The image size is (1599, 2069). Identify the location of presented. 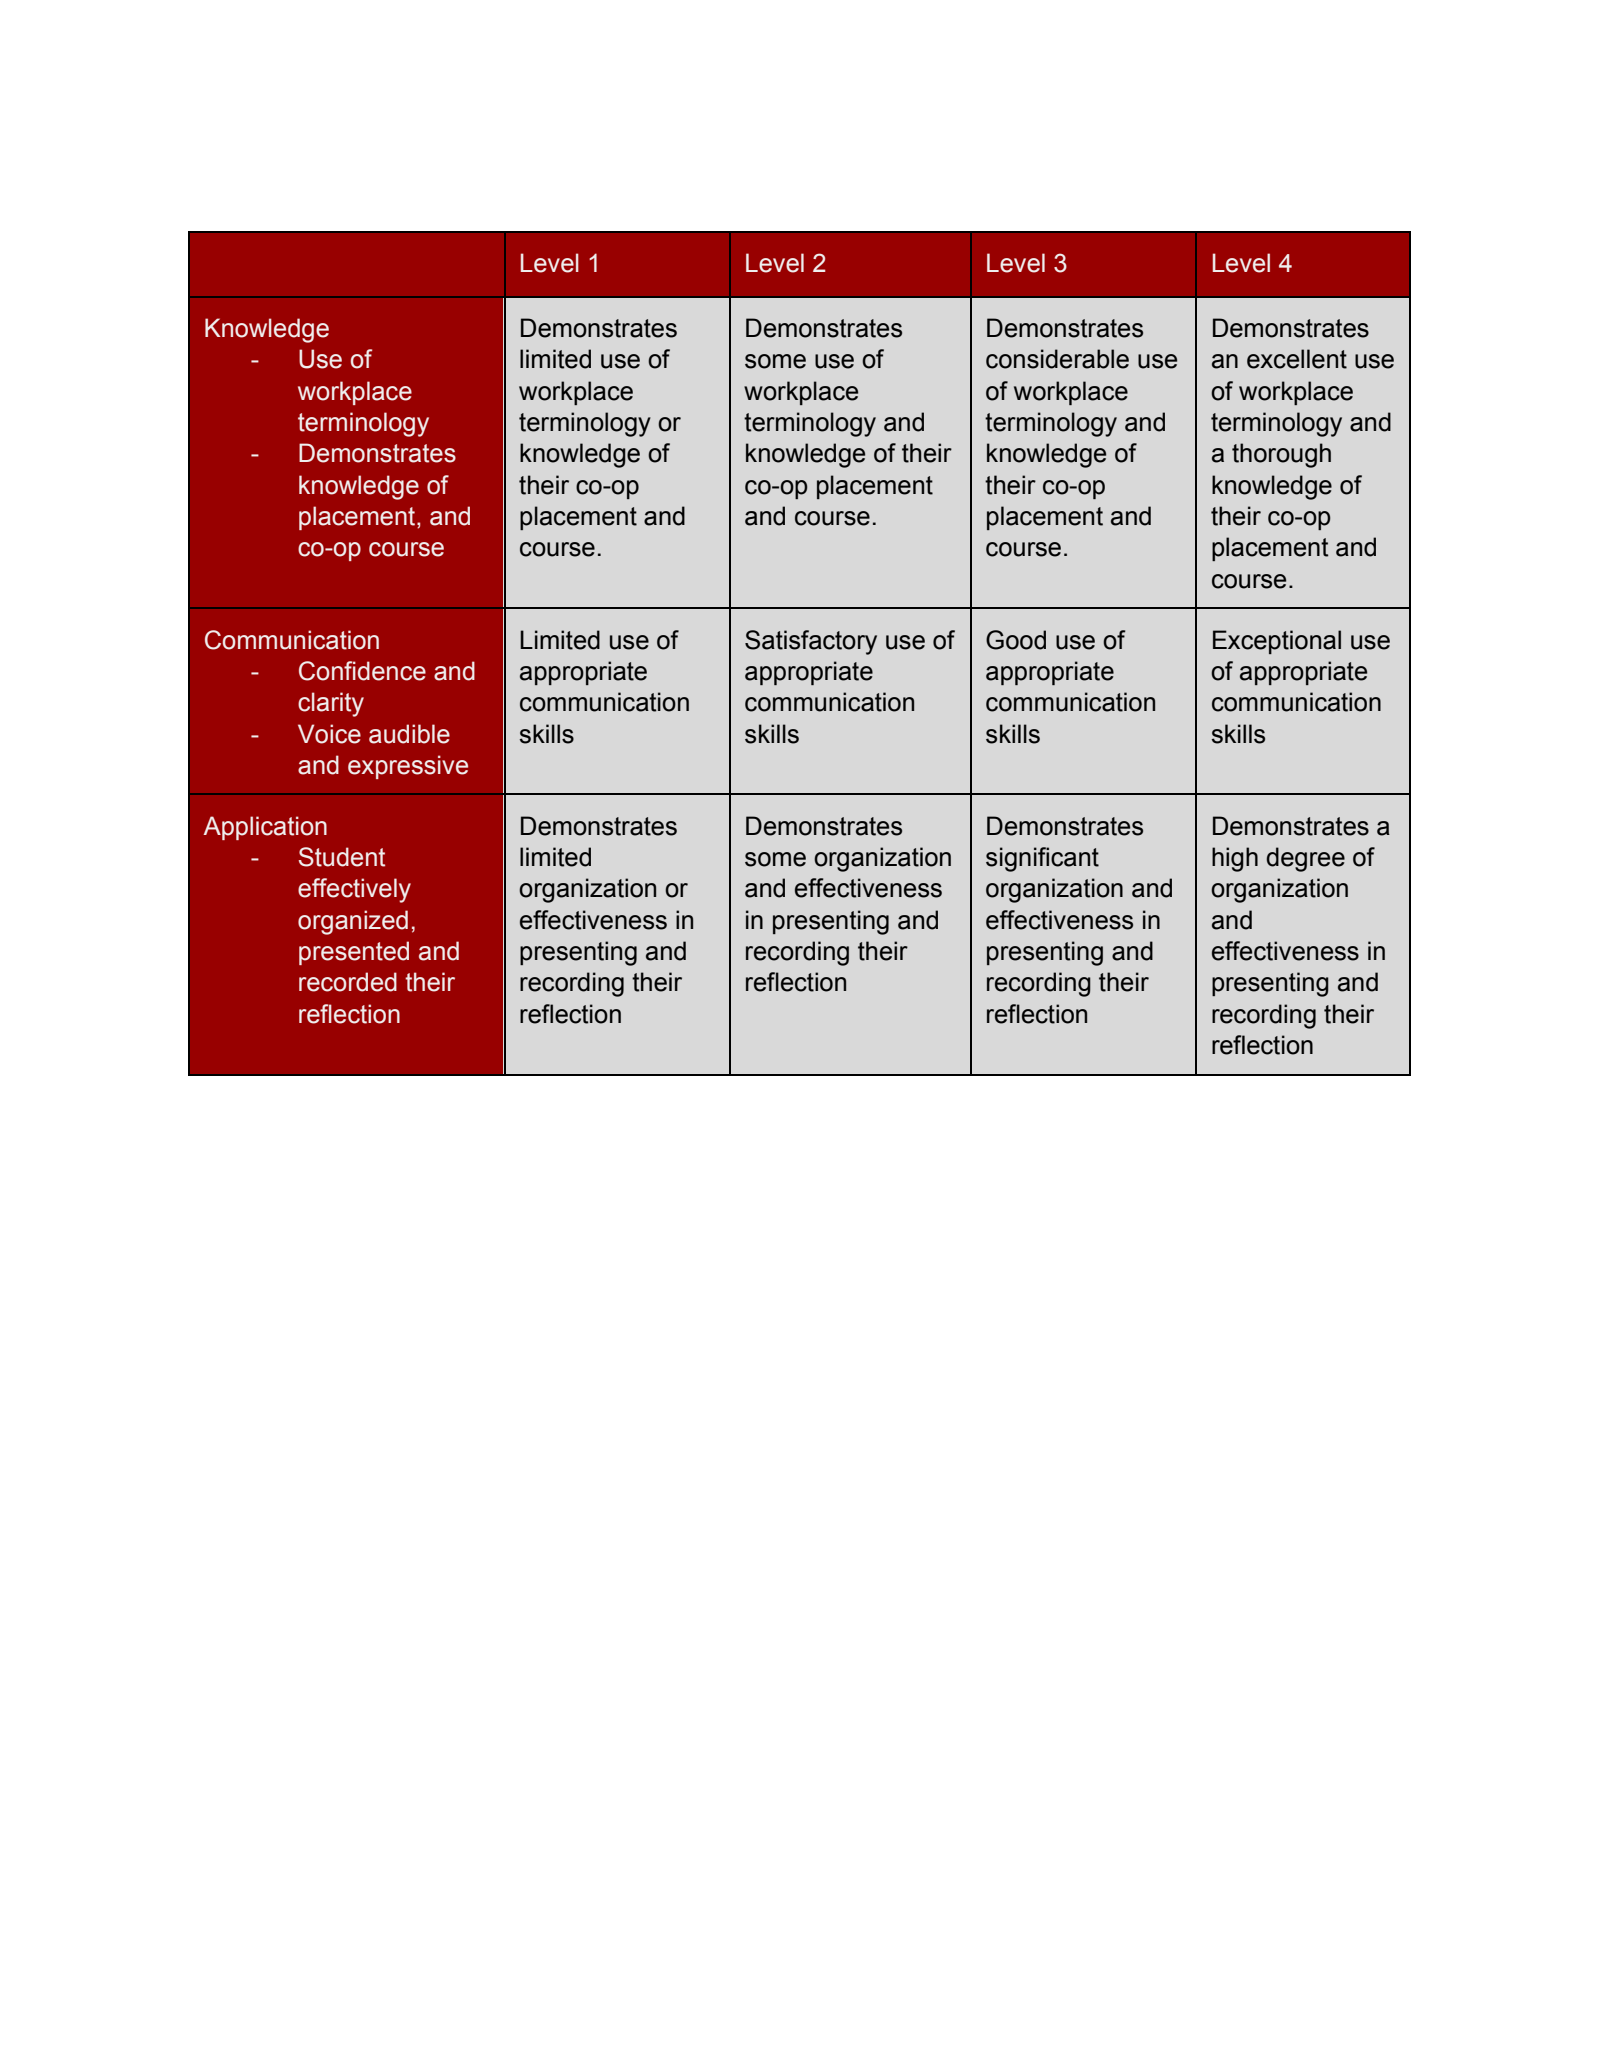
(354, 953).
